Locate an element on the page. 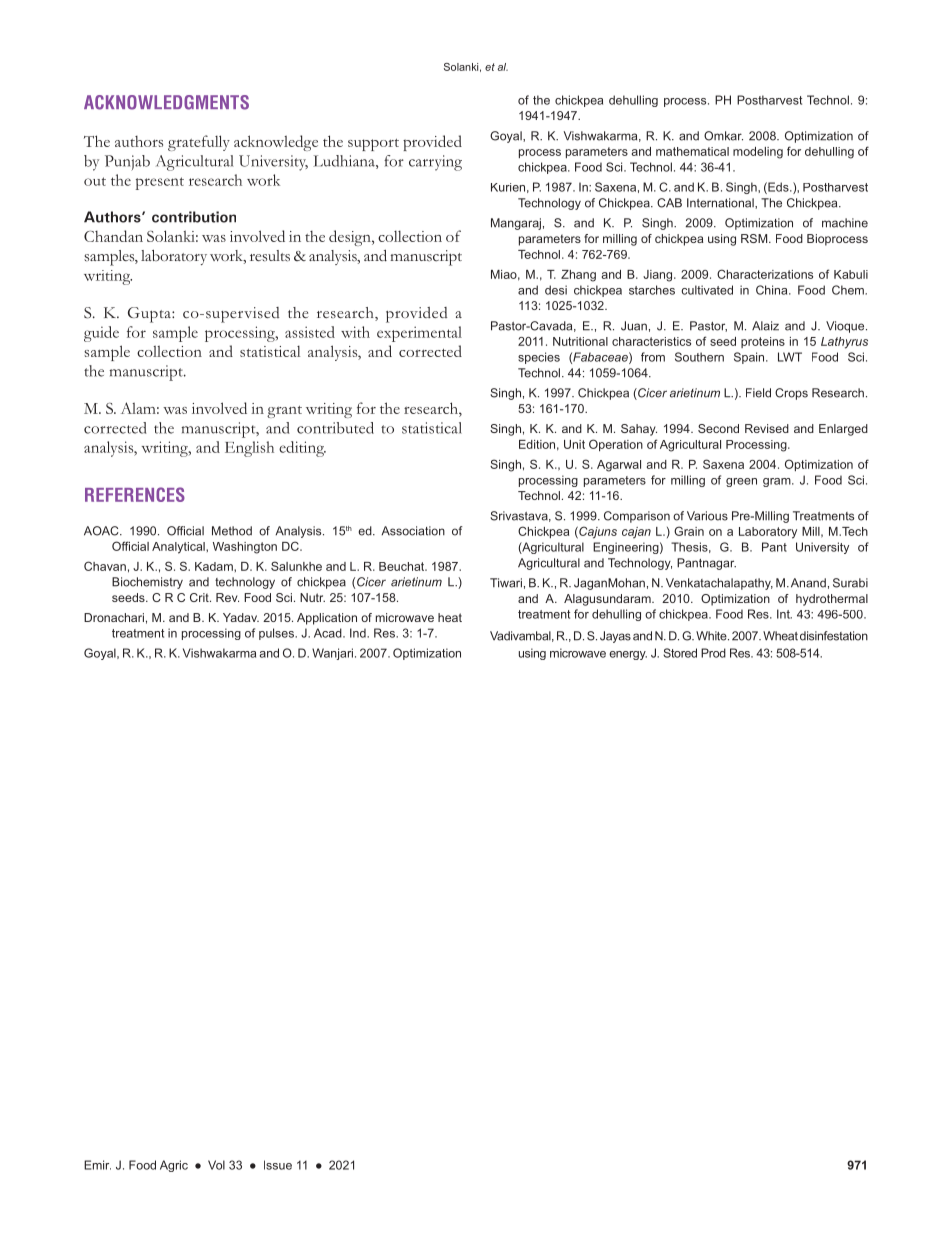 This document has height=1233, width=952. pulses is located at coordinates (277, 634).
